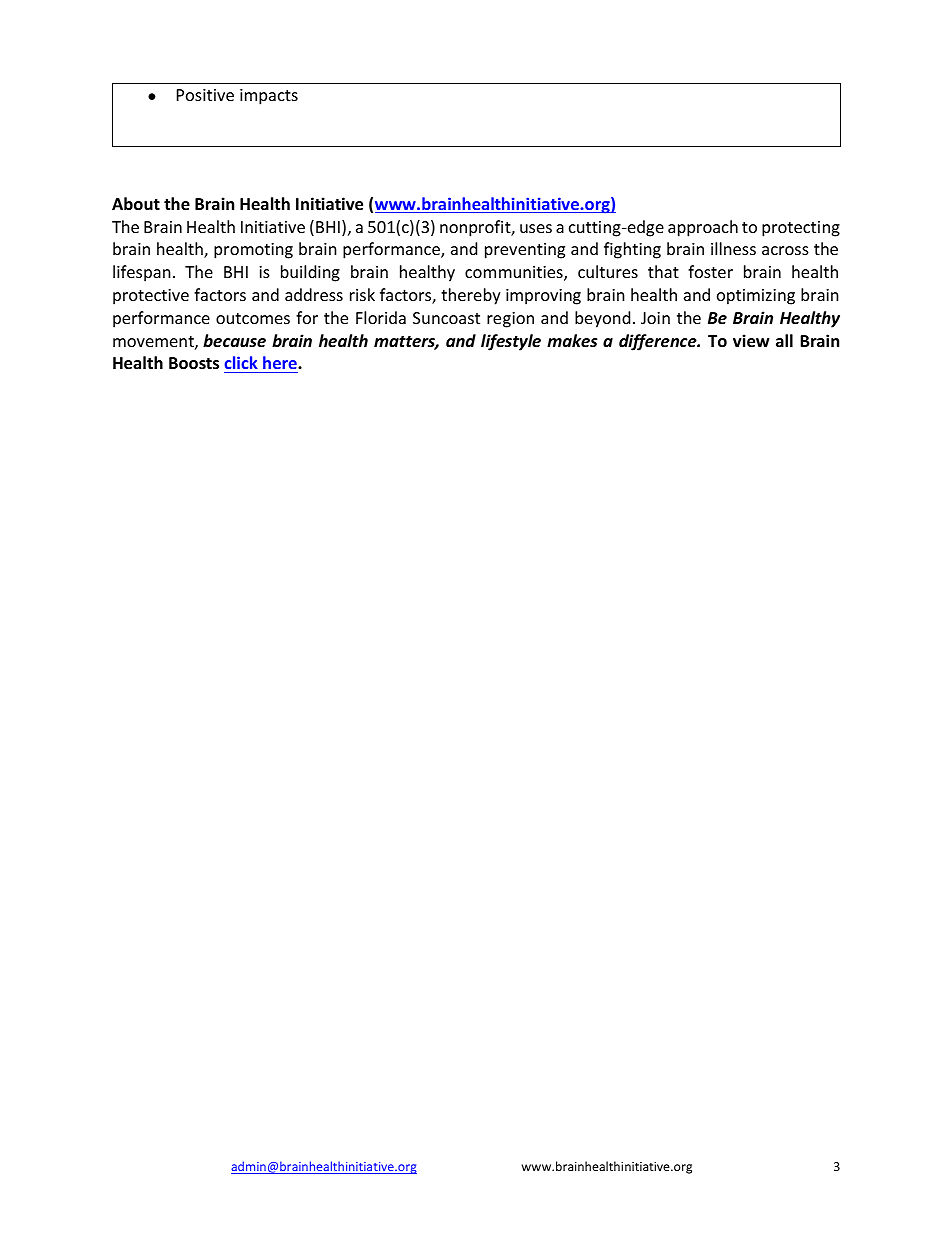  What do you see at coordinates (536, 228) in the image?
I see `uses` at bounding box center [536, 228].
